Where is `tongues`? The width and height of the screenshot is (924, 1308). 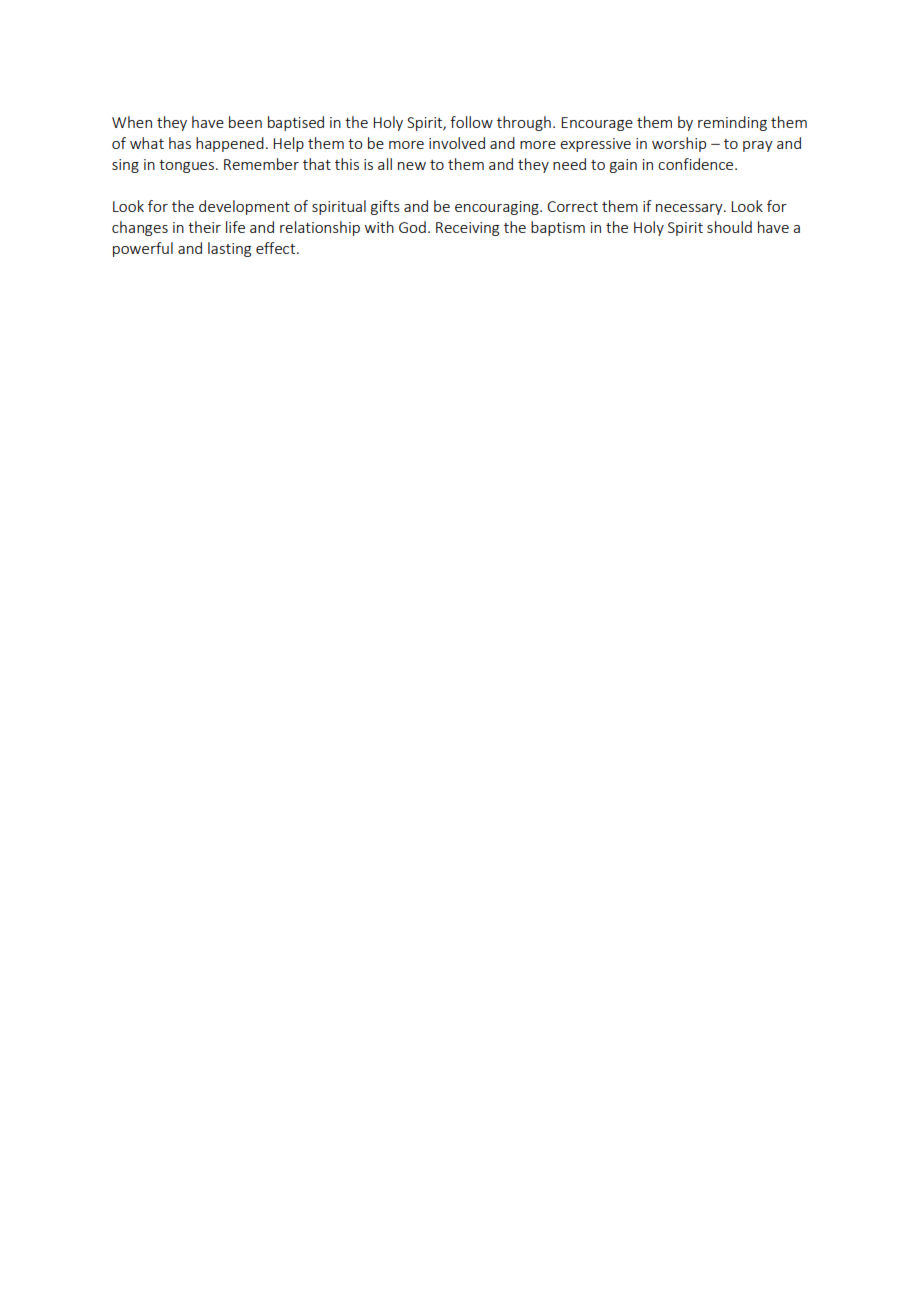
tongues is located at coordinates (188, 166).
